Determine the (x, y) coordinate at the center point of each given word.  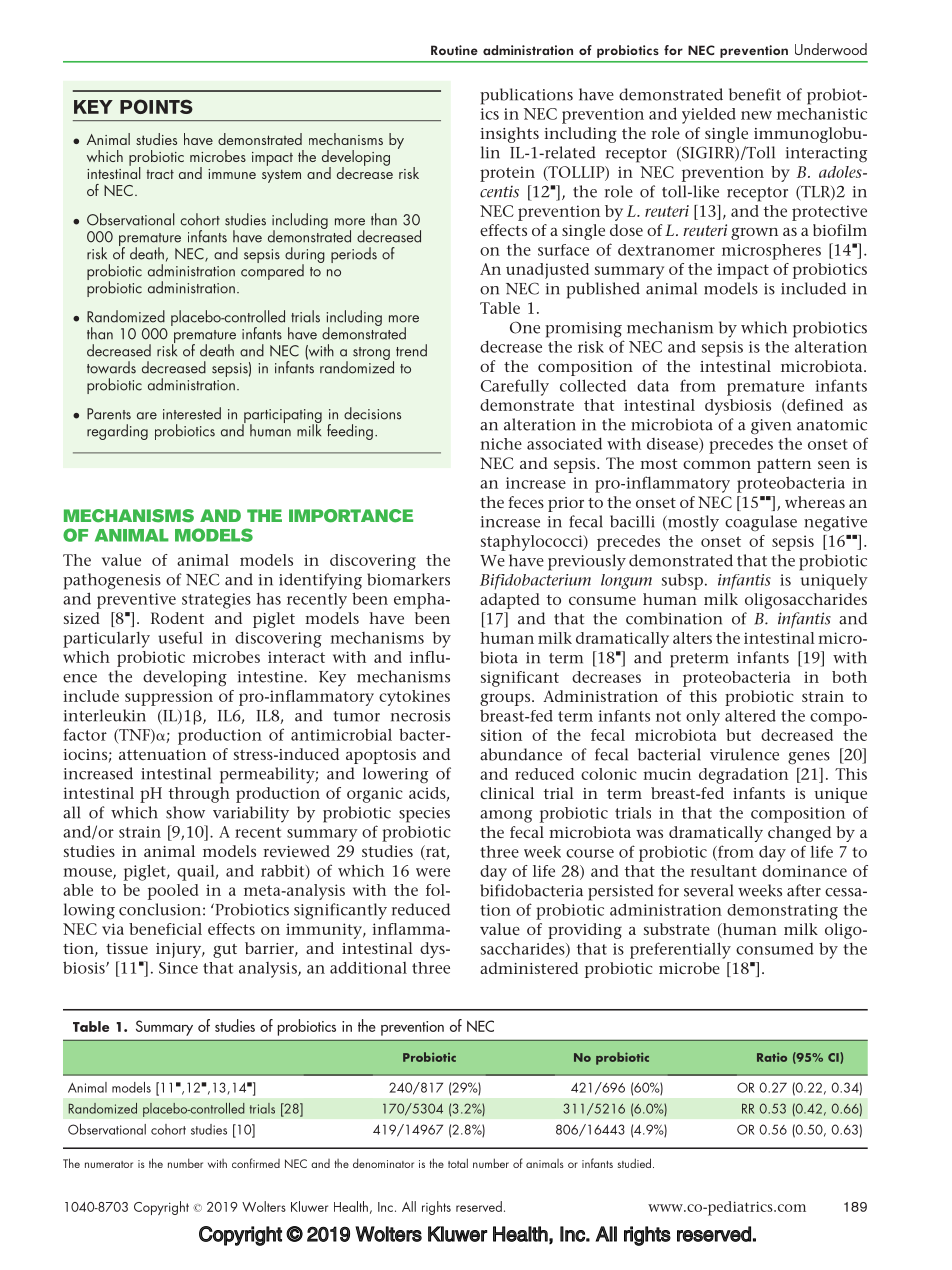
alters (692, 638)
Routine (454, 50)
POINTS (156, 106)
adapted (510, 601)
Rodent (177, 618)
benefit (755, 94)
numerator (109, 1164)
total (458, 1163)
